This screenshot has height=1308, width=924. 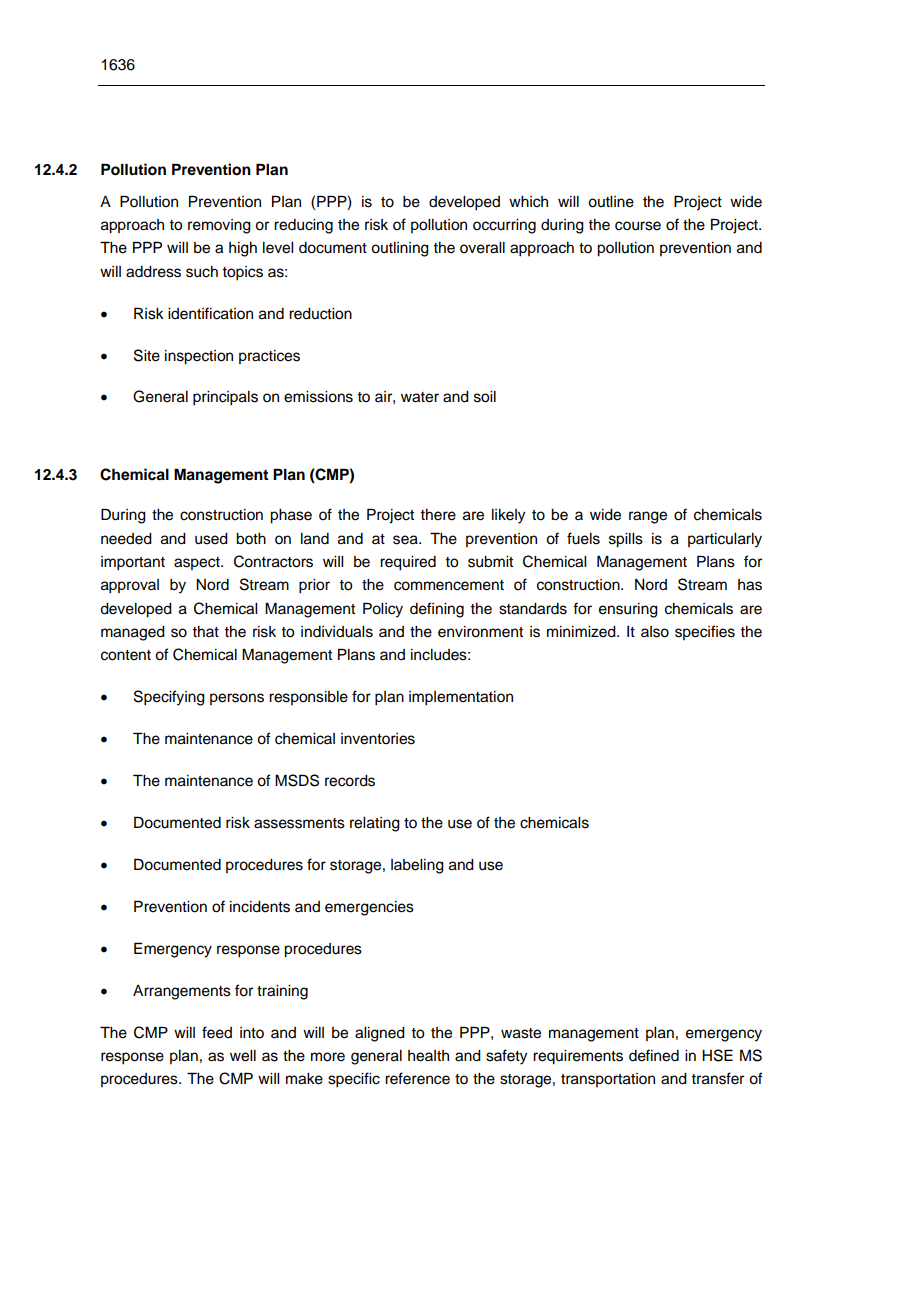 What do you see at coordinates (638, 226) in the screenshot?
I see `course` at bounding box center [638, 226].
